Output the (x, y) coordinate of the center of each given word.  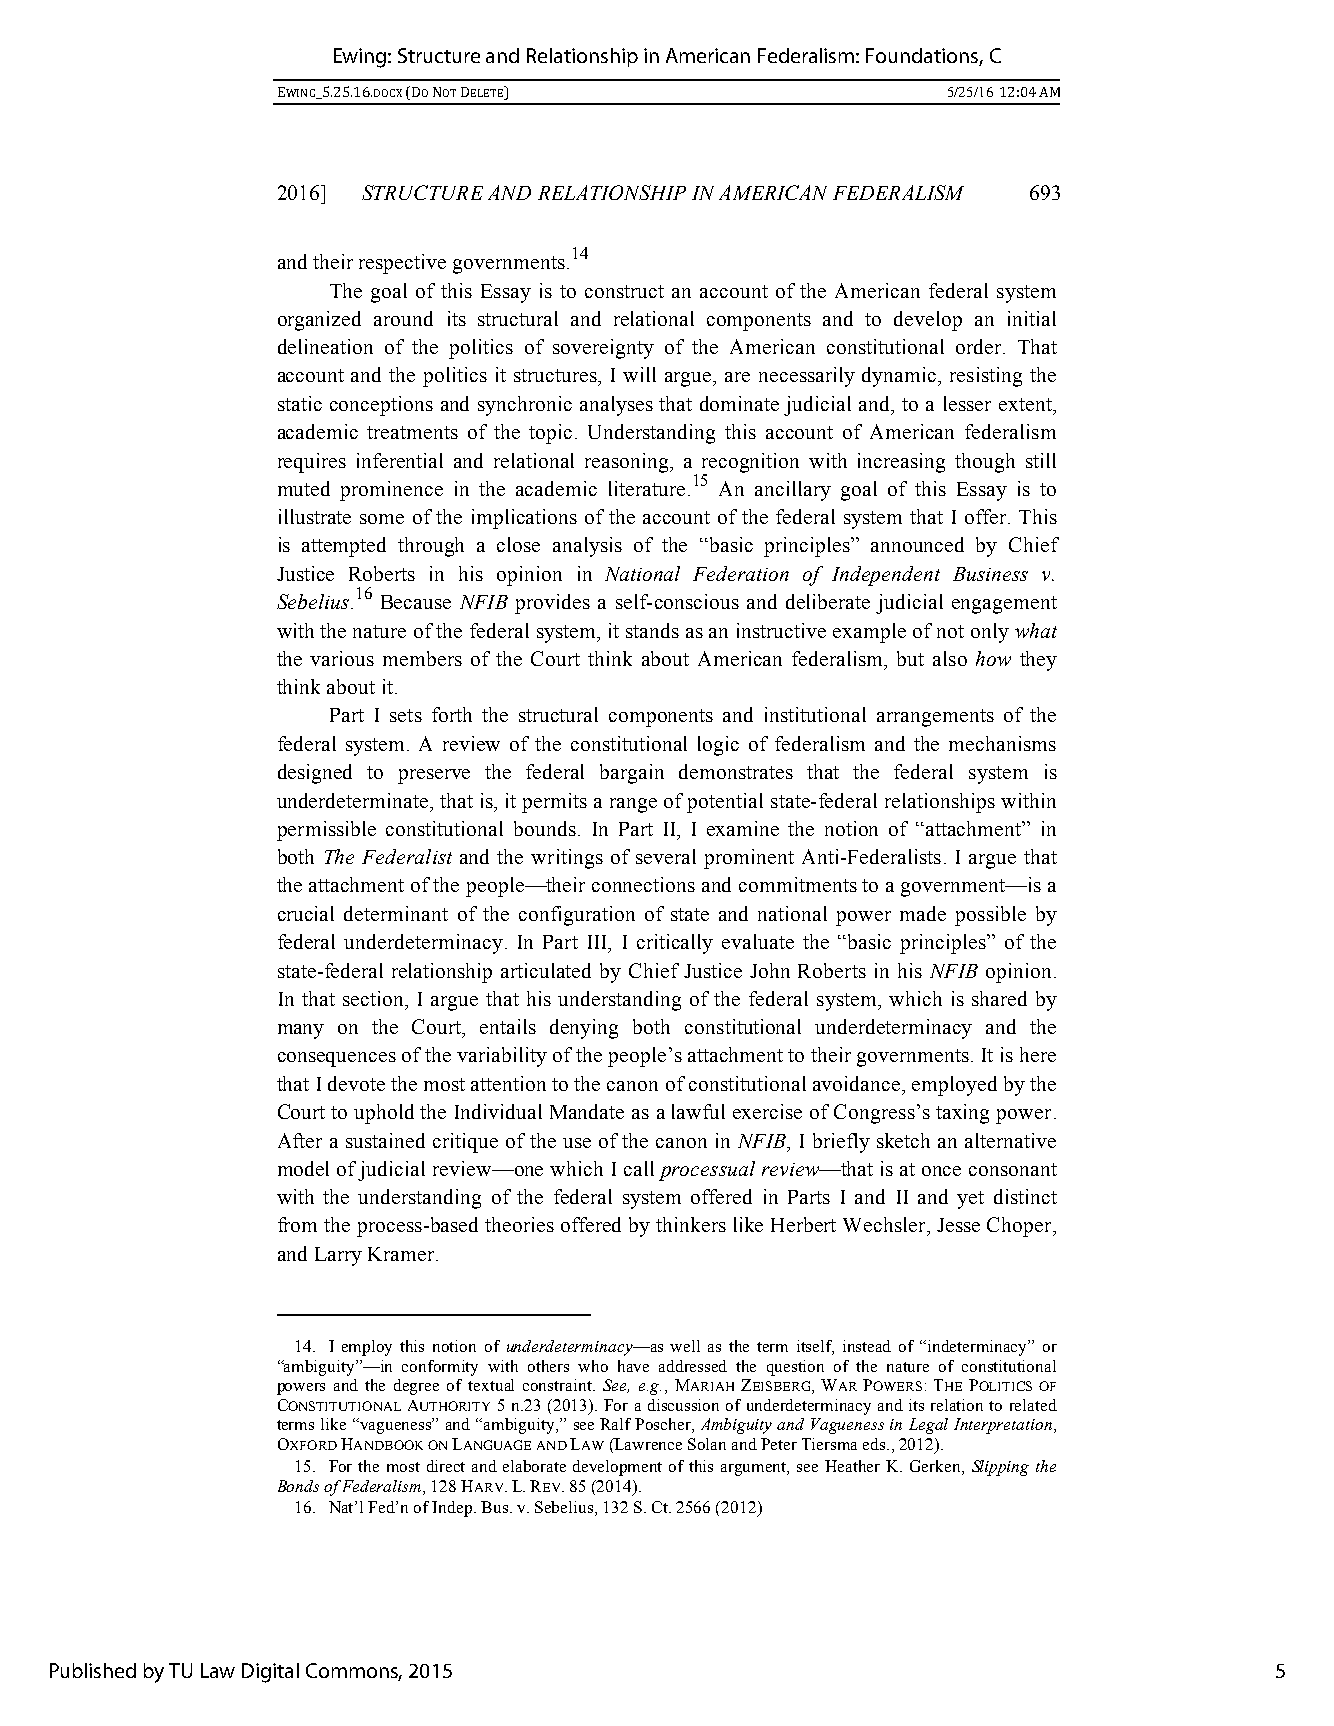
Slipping (1000, 1468)
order (980, 346)
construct (624, 291)
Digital (270, 1673)
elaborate (534, 1466)
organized (319, 321)
